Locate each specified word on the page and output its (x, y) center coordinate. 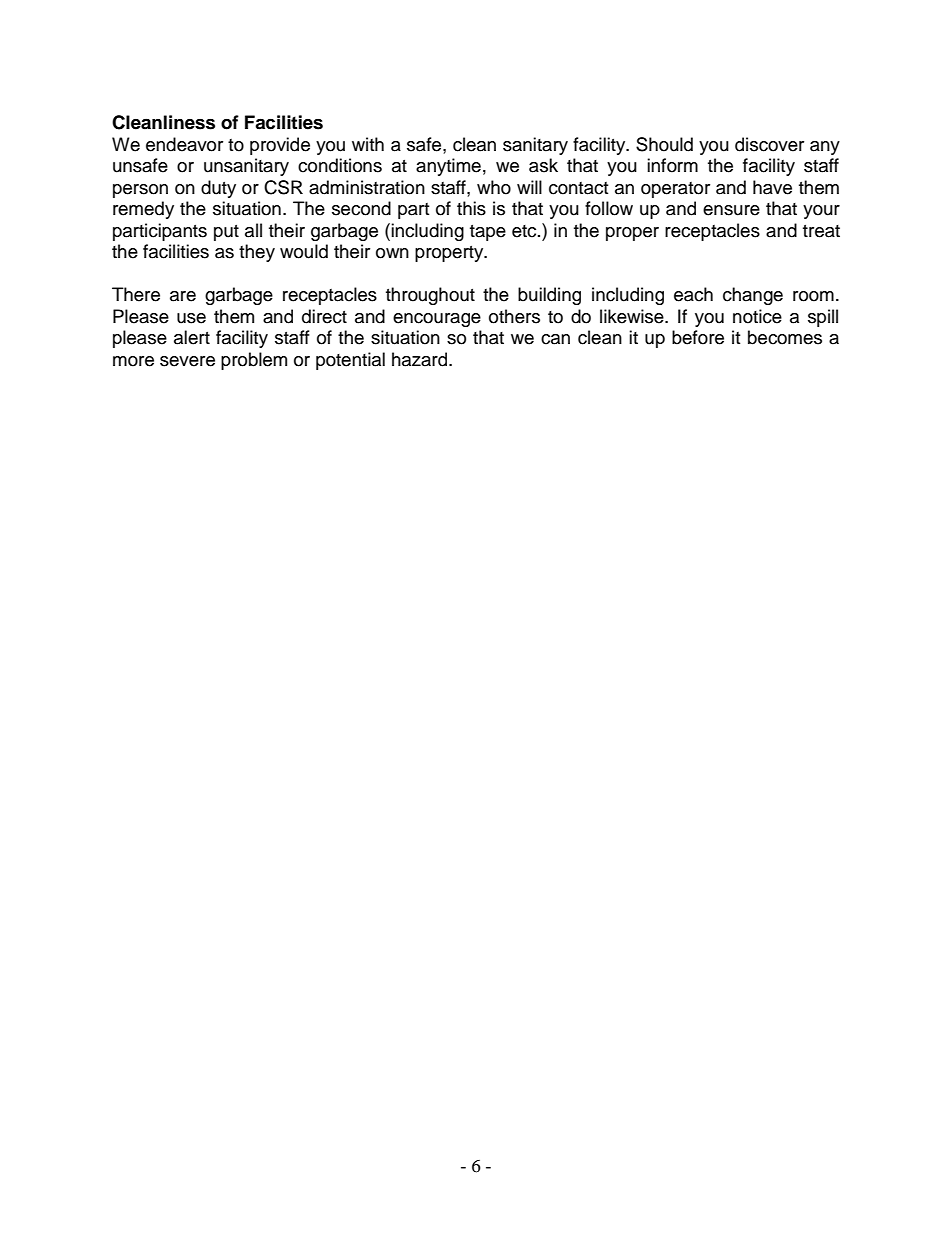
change (753, 296)
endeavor (184, 144)
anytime (448, 167)
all (253, 230)
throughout (430, 296)
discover (769, 144)
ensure (731, 210)
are (183, 296)
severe (187, 361)
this (471, 208)
